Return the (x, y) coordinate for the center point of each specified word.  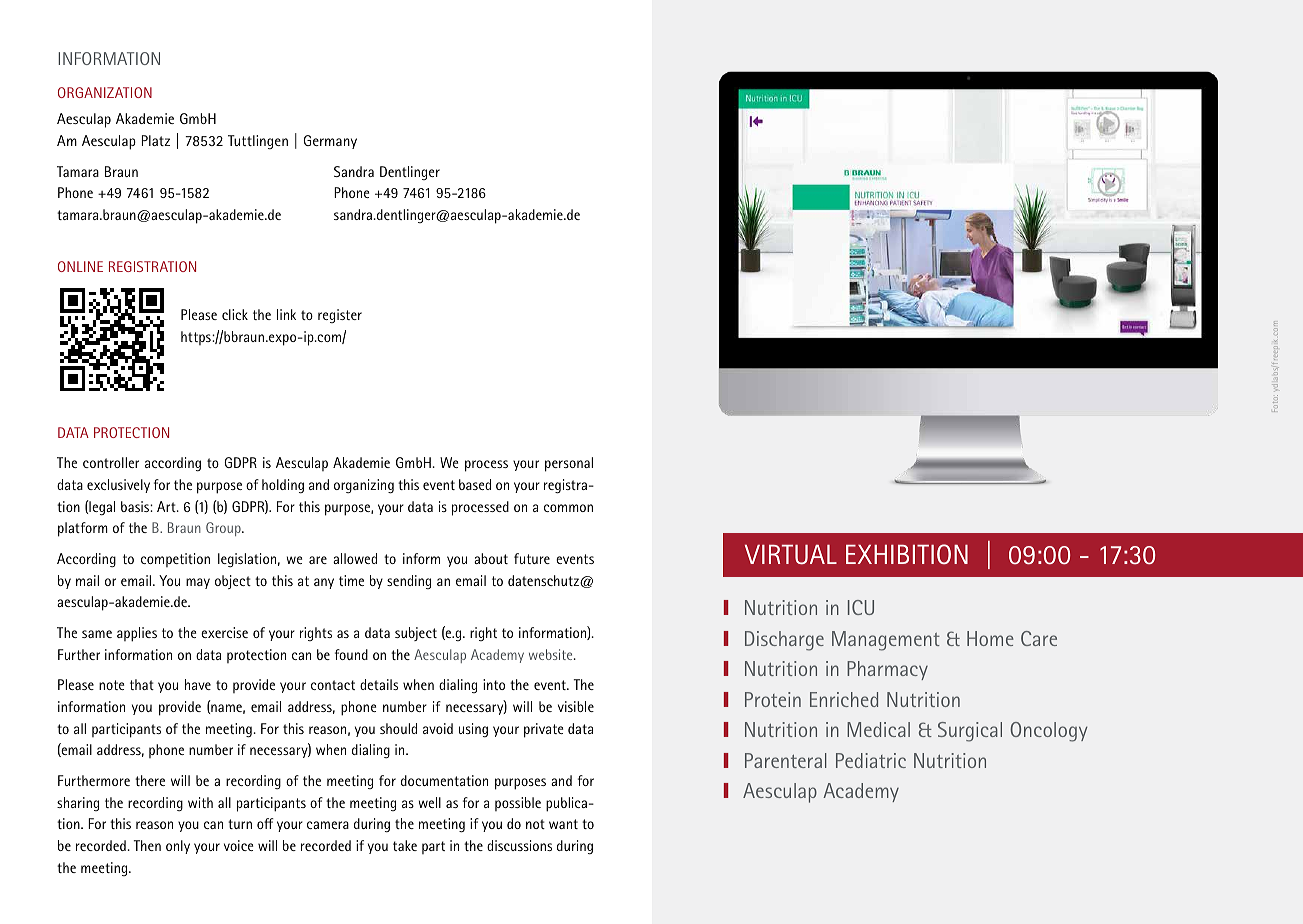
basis (136, 506)
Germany (330, 142)
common (568, 508)
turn (240, 824)
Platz (156, 140)
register (340, 316)
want (563, 824)
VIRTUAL (791, 555)
